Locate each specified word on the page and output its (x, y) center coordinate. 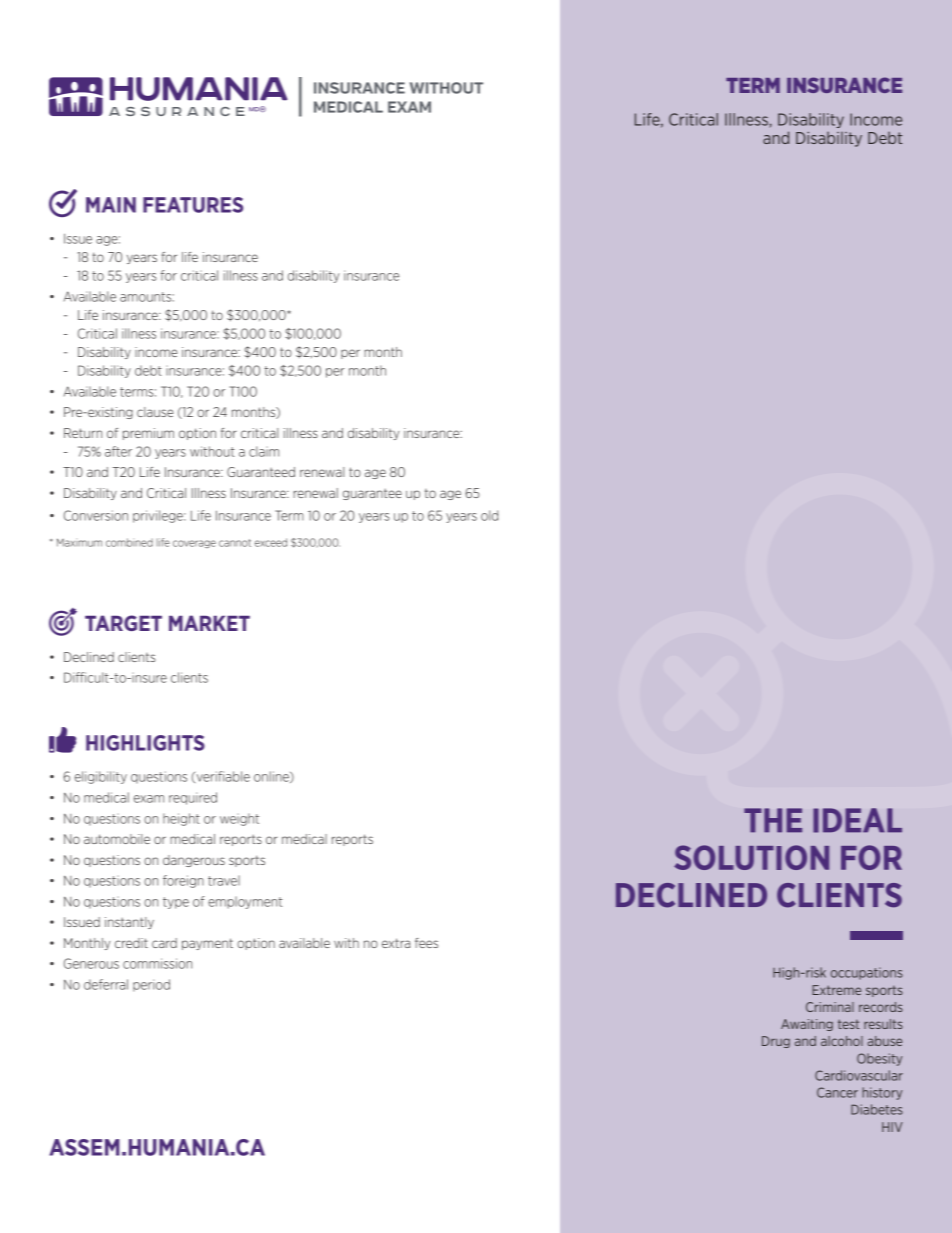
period (151, 985)
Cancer (837, 1092)
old (489, 515)
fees (426, 943)
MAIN (111, 205)
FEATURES (193, 205)
